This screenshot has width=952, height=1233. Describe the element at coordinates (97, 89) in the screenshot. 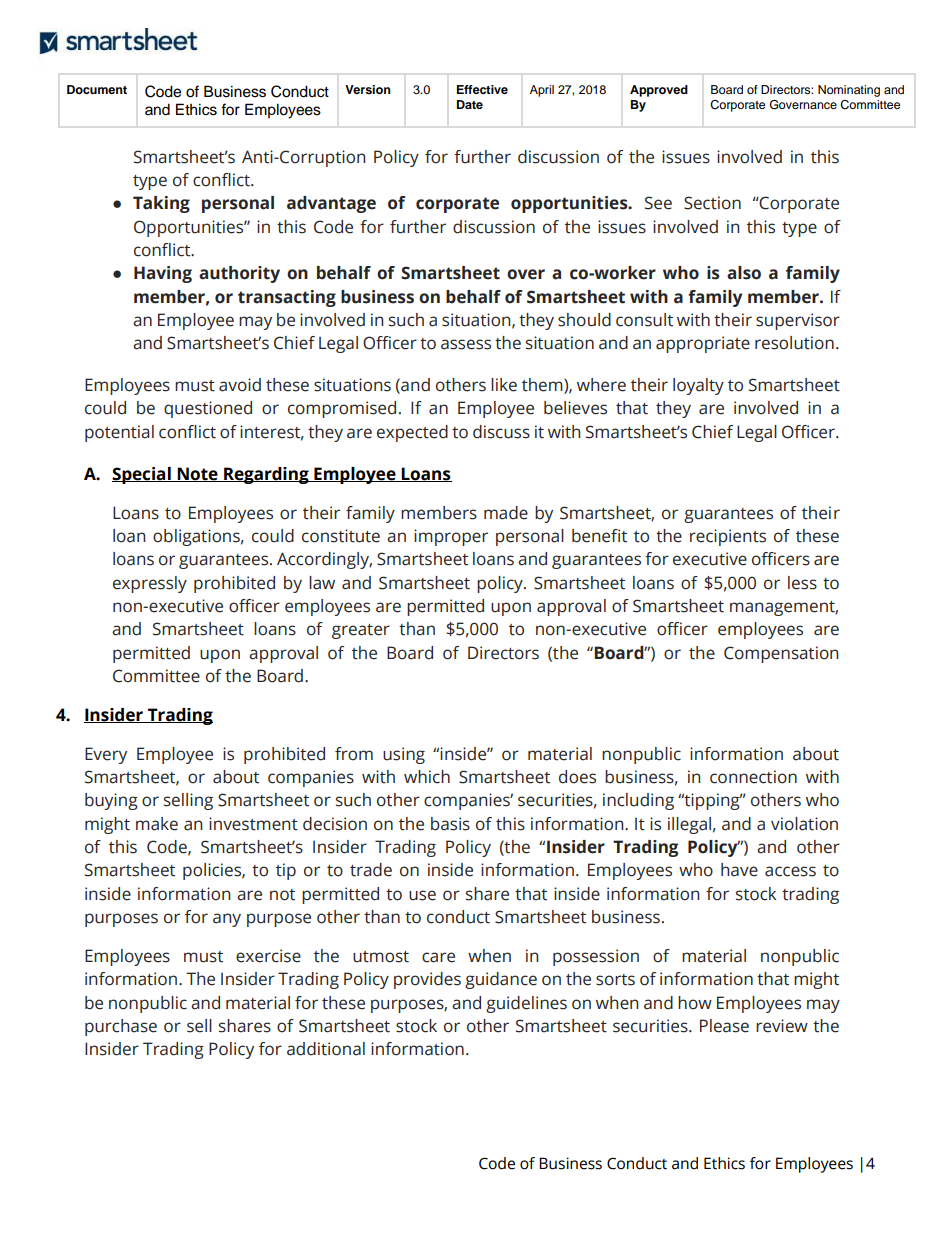

I see `Document` at that location.
